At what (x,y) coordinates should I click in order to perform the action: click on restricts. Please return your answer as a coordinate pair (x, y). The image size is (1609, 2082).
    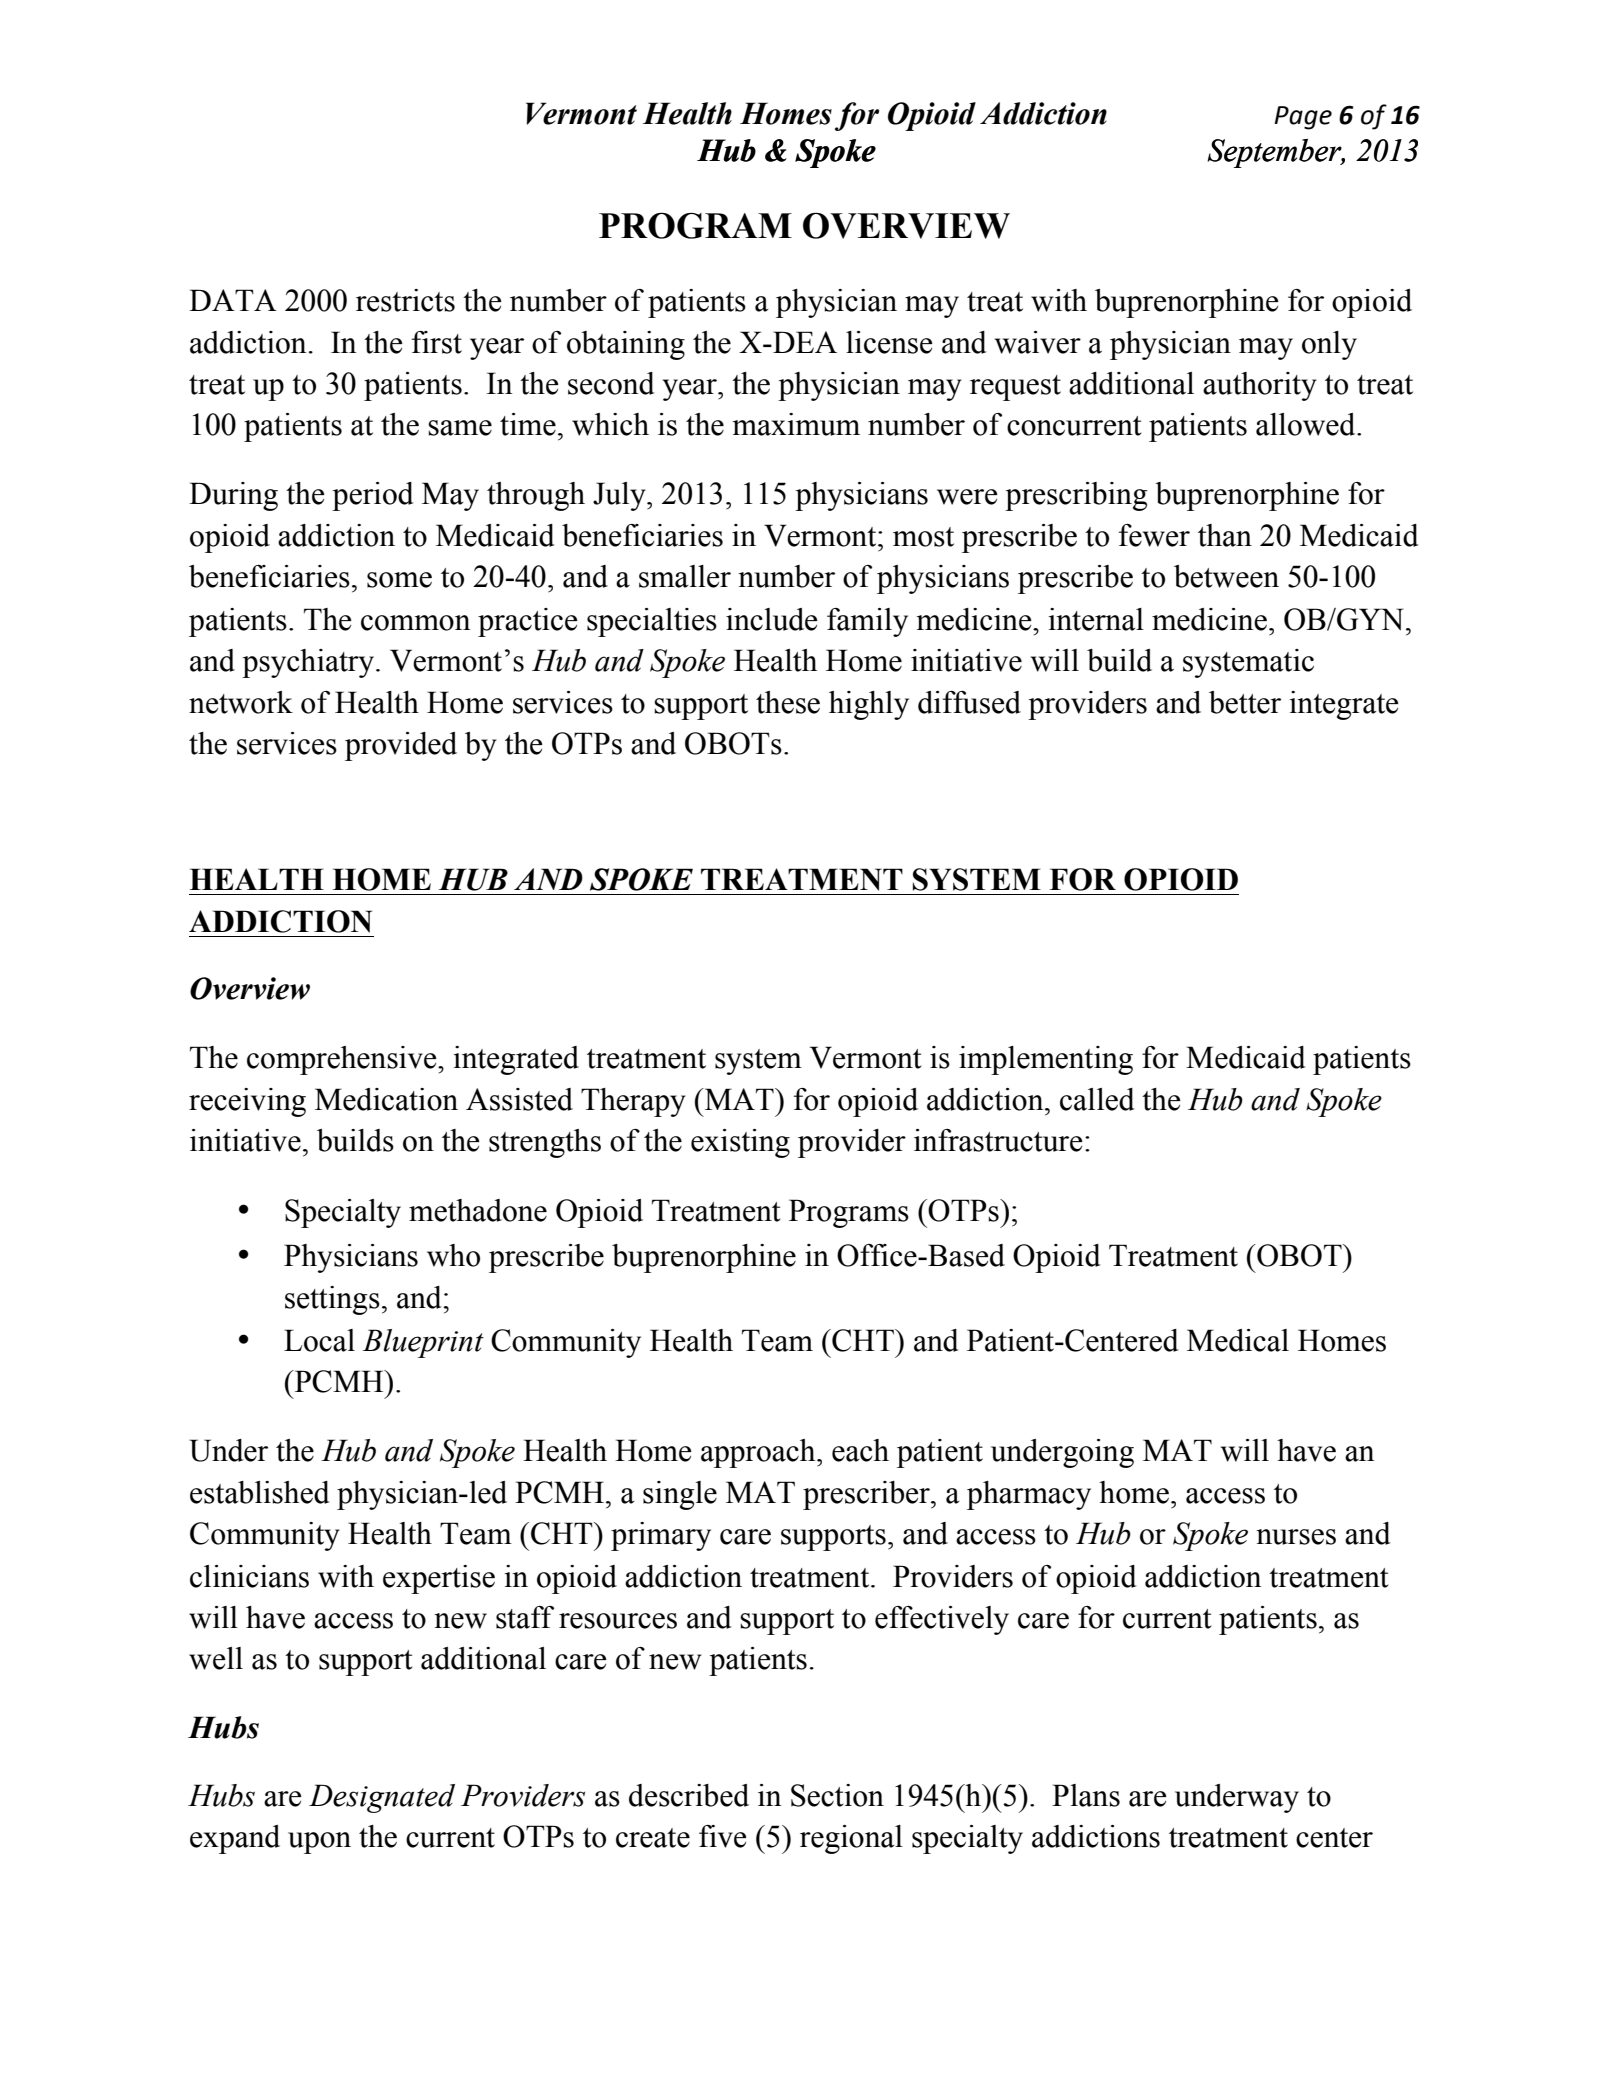
    Looking at the image, I should click on (405, 300).
